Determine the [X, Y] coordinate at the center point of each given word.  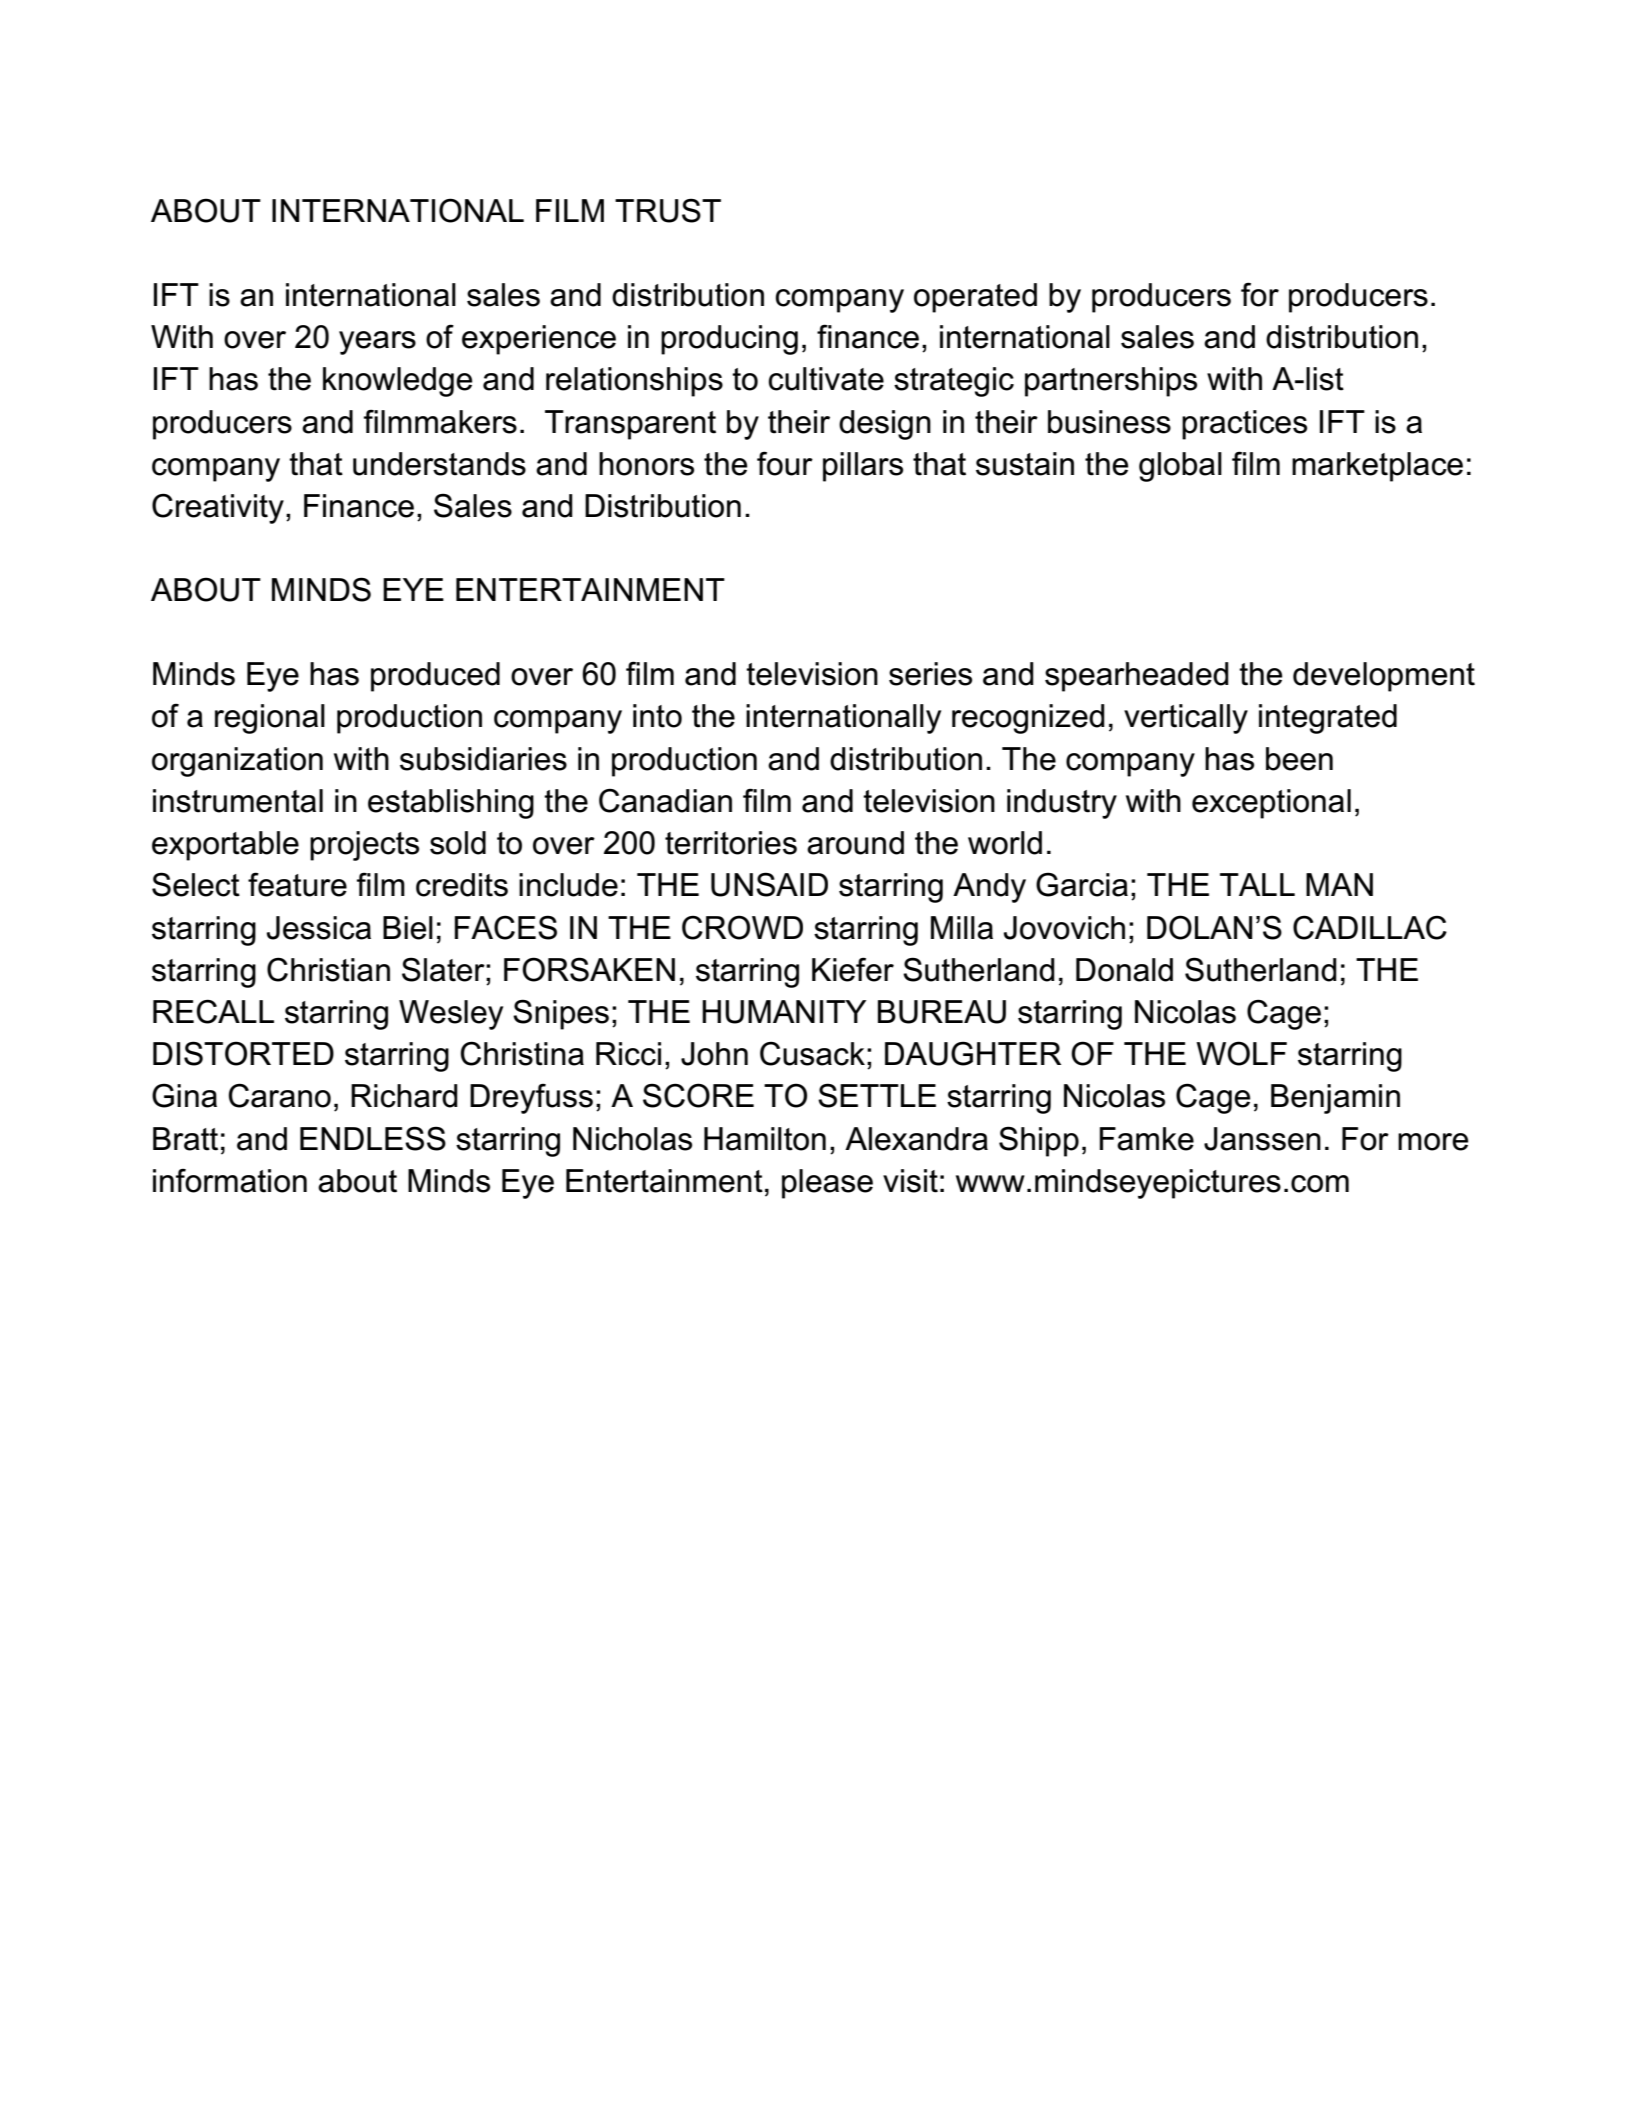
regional [270, 719]
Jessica [319, 928]
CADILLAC [1370, 927]
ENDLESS [373, 1138]
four [785, 463]
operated [975, 298]
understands [439, 464]
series [930, 674]
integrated [1328, 719]
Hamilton [765, 1139]
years [377, 343]
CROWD [742, 927]
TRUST [668, 210]
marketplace [1377, 467]
